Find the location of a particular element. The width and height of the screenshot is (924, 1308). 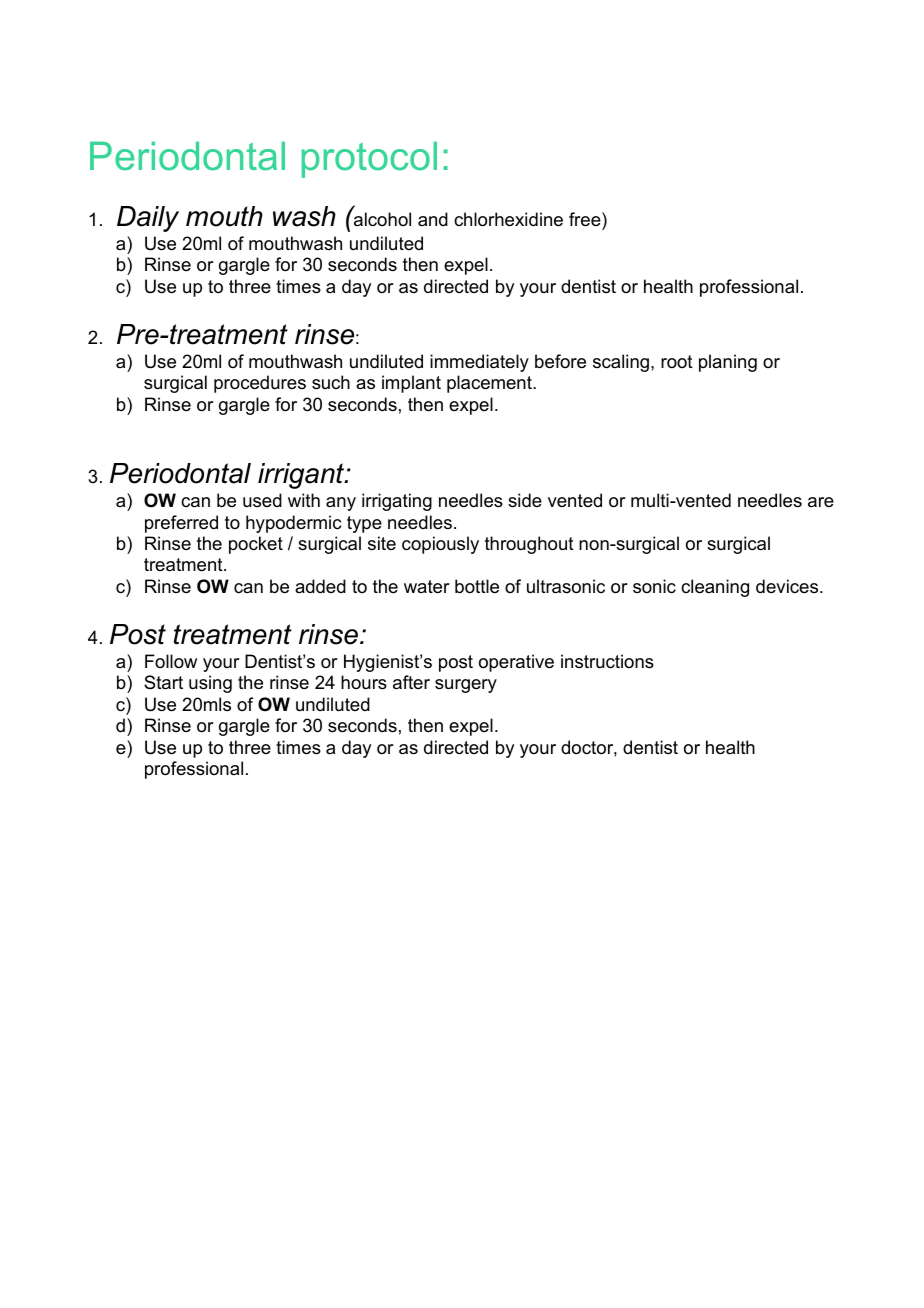

Daily is located at coordinates (148, 219).
